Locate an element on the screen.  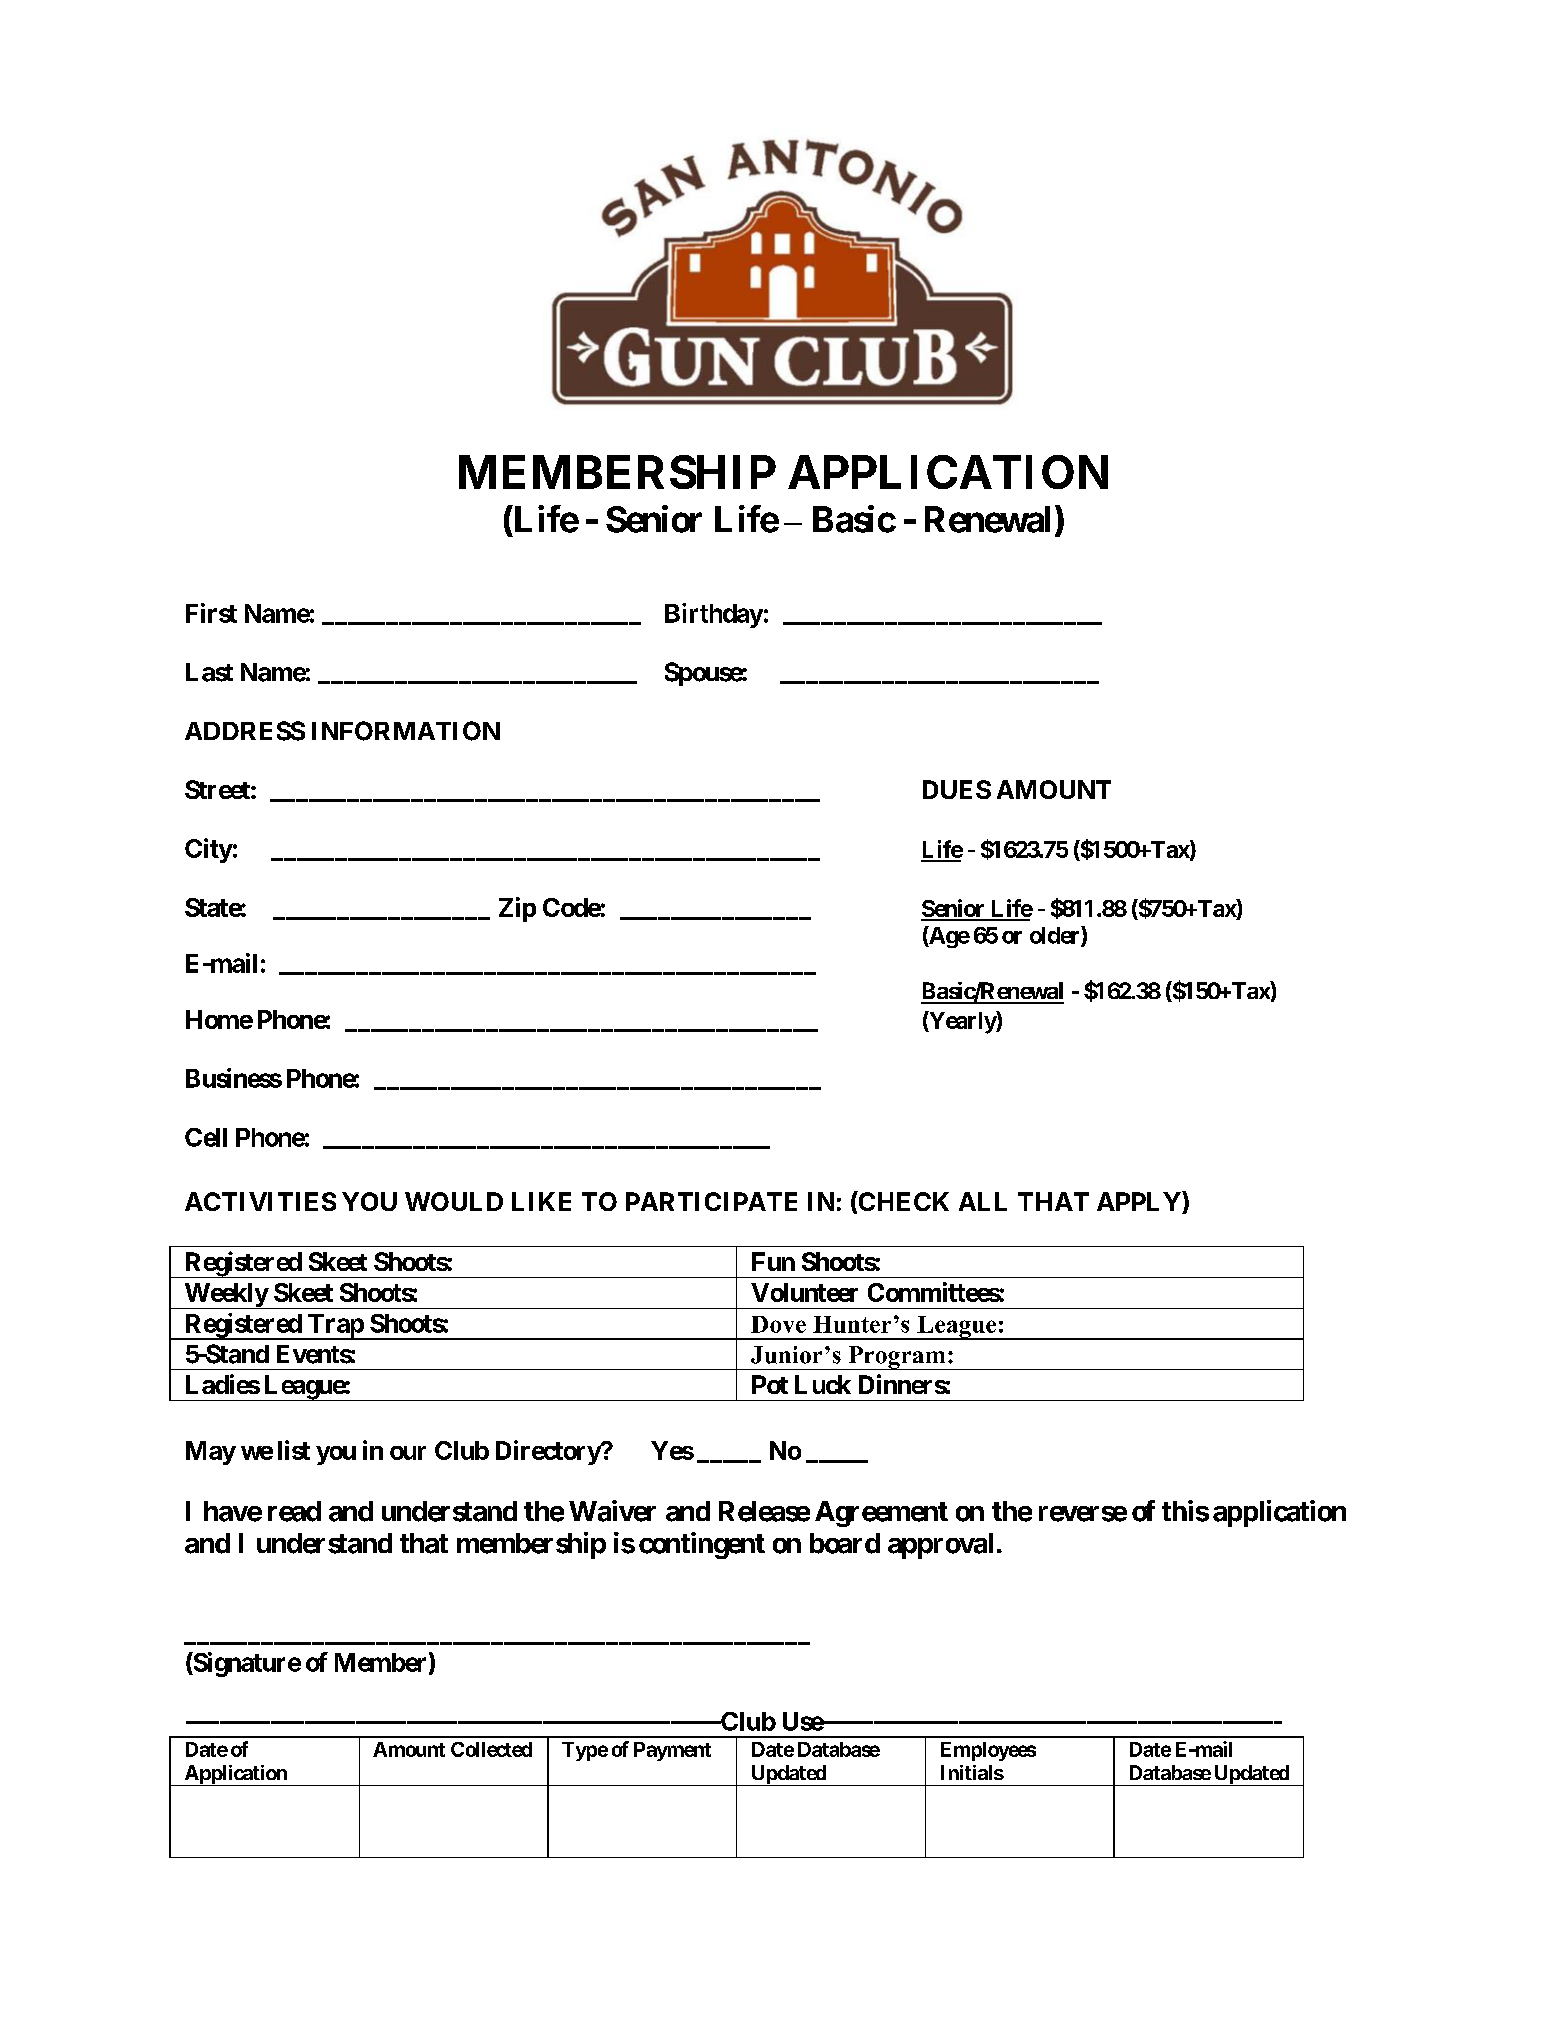
ALL is located at coordinates (983, 1201).
